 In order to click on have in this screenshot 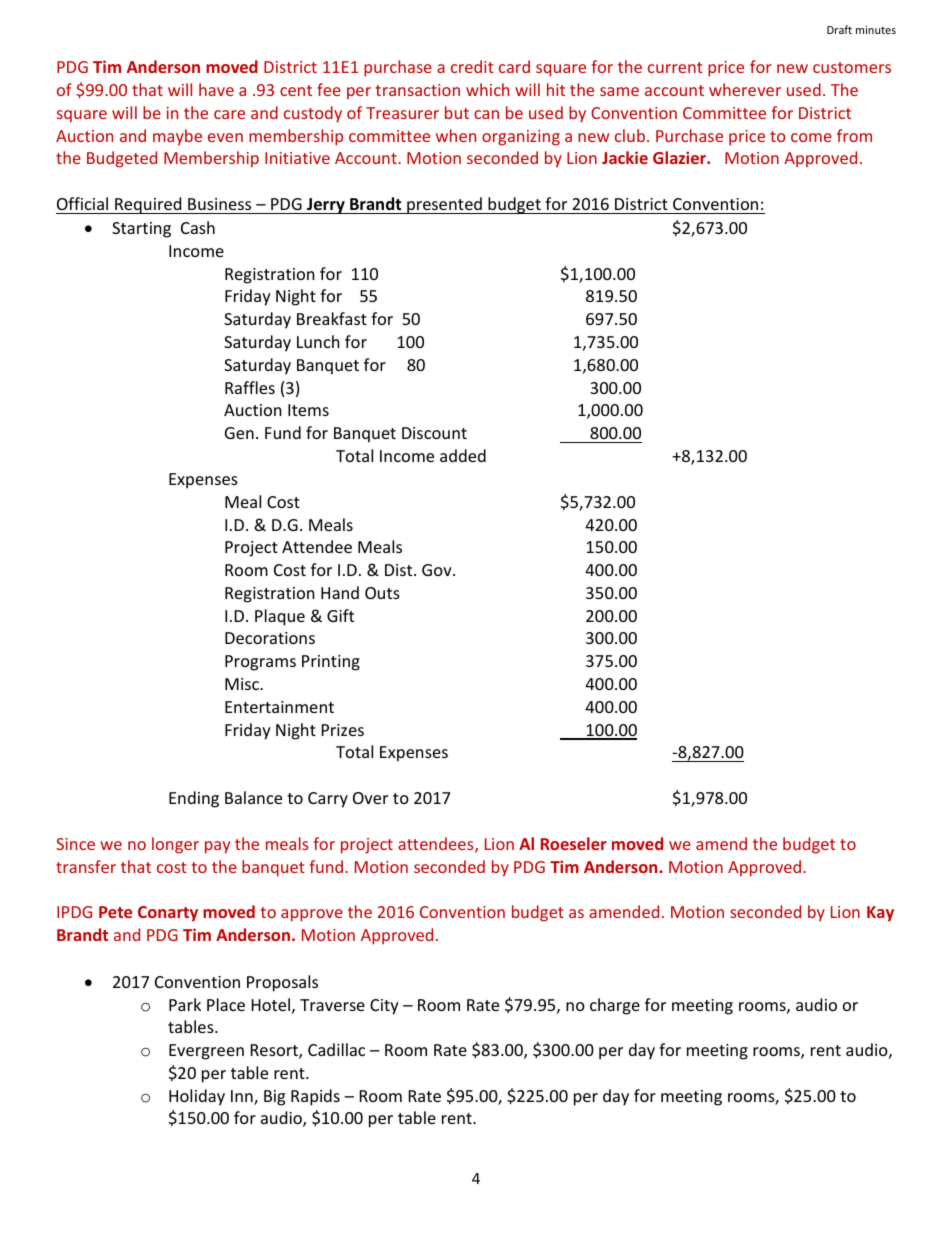, I will do `click(216, 89)`.
